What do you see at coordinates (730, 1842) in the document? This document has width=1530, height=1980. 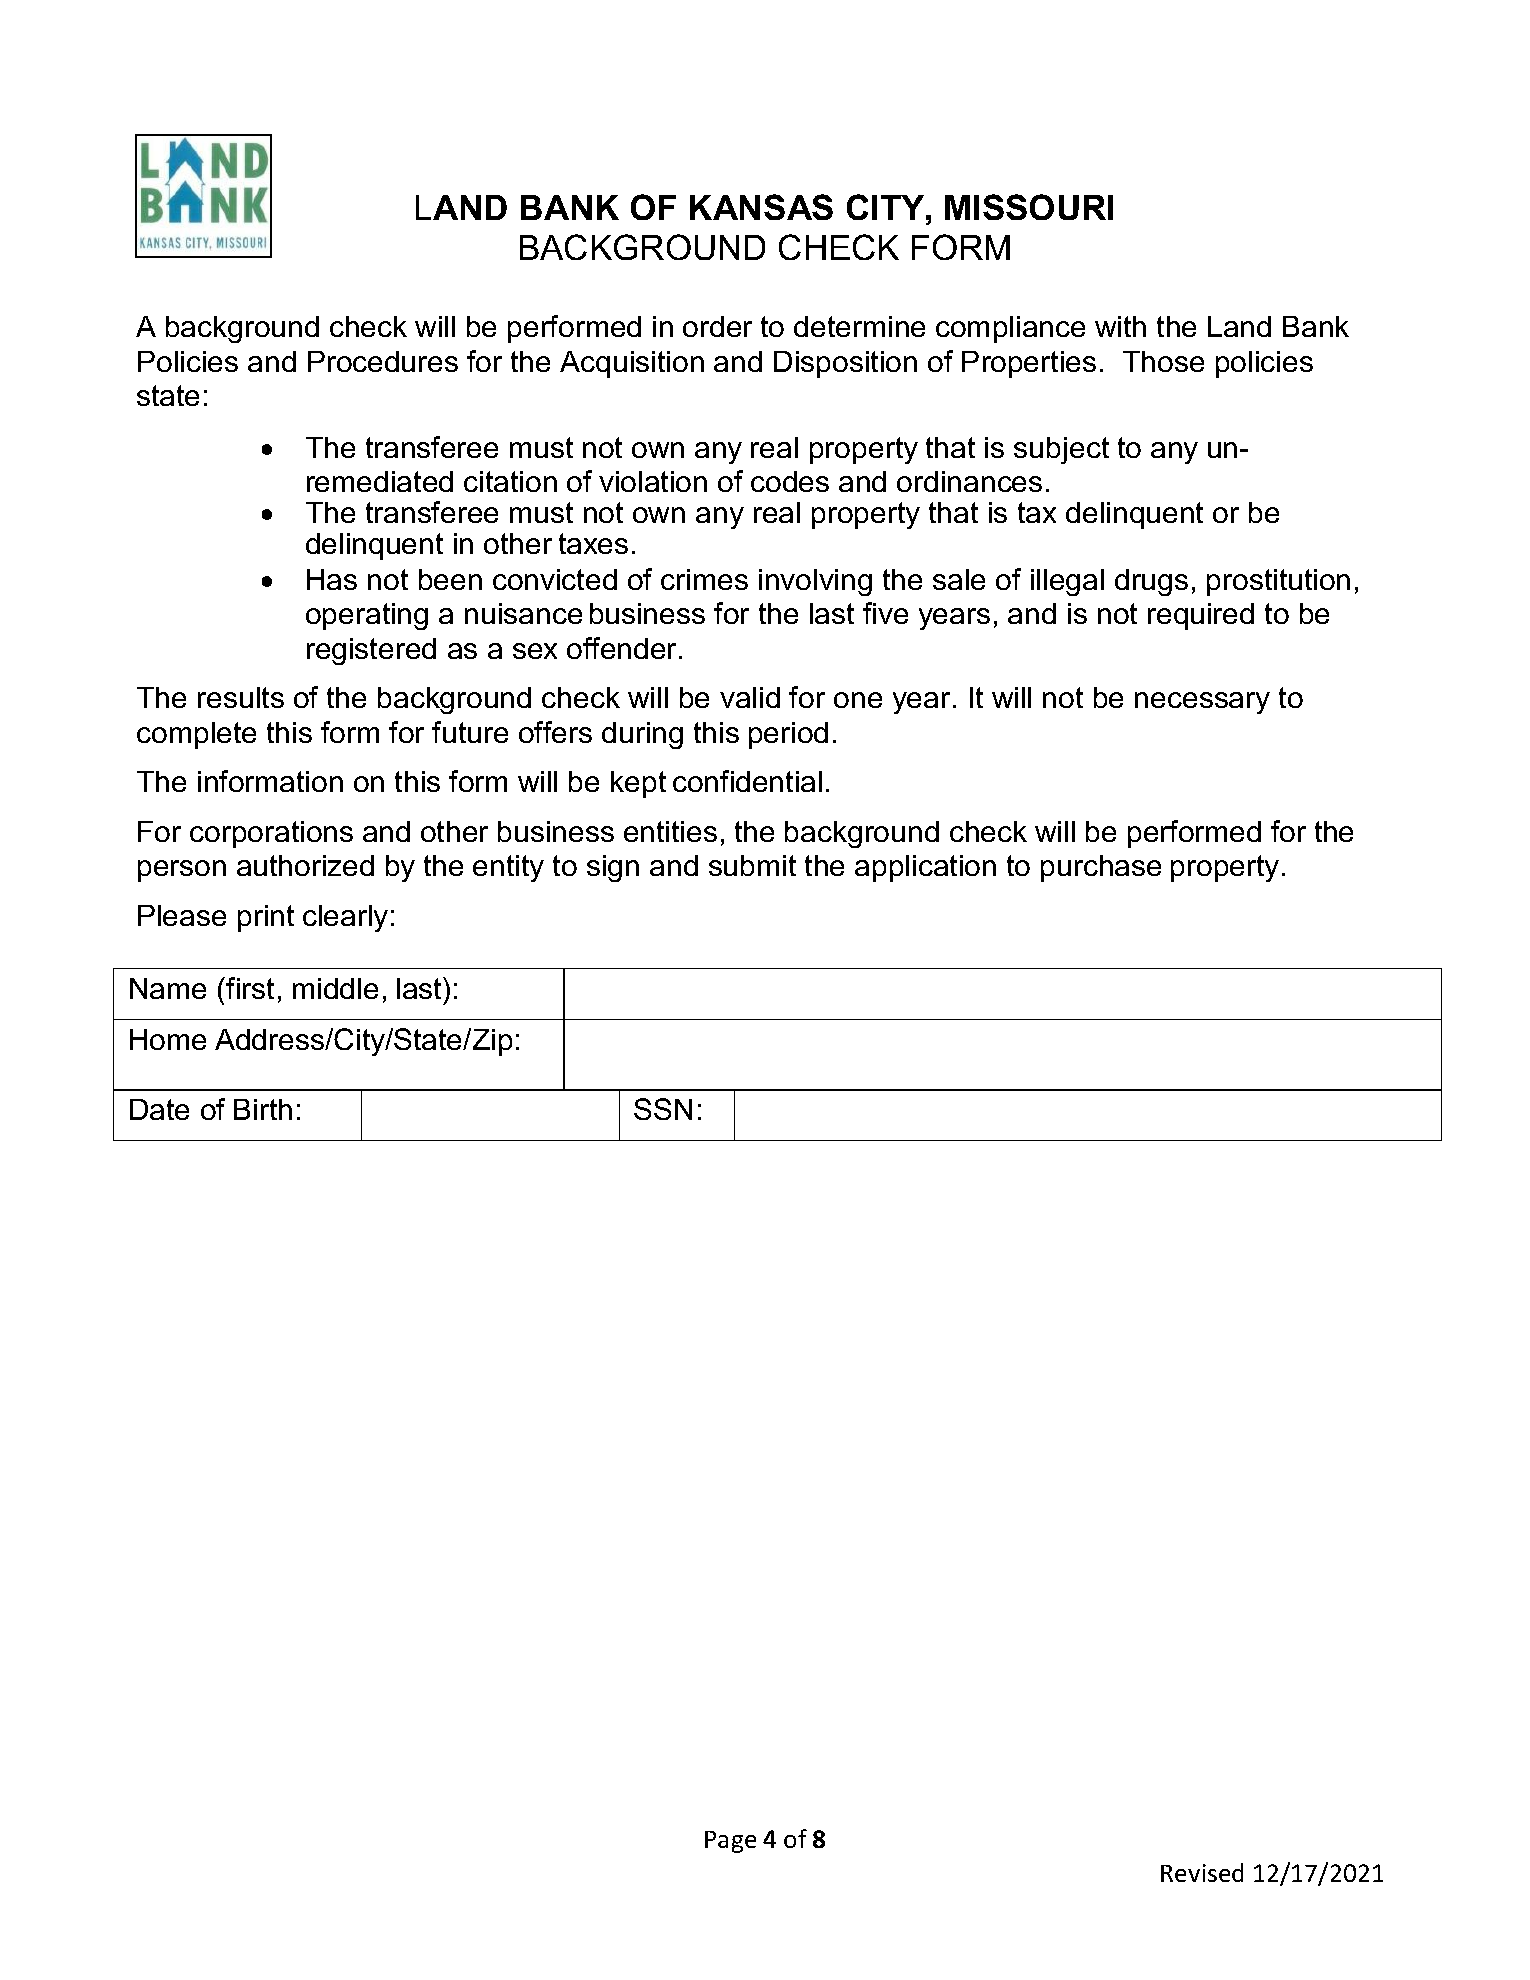 I see `Page` at bounding box center [730, 1842].
